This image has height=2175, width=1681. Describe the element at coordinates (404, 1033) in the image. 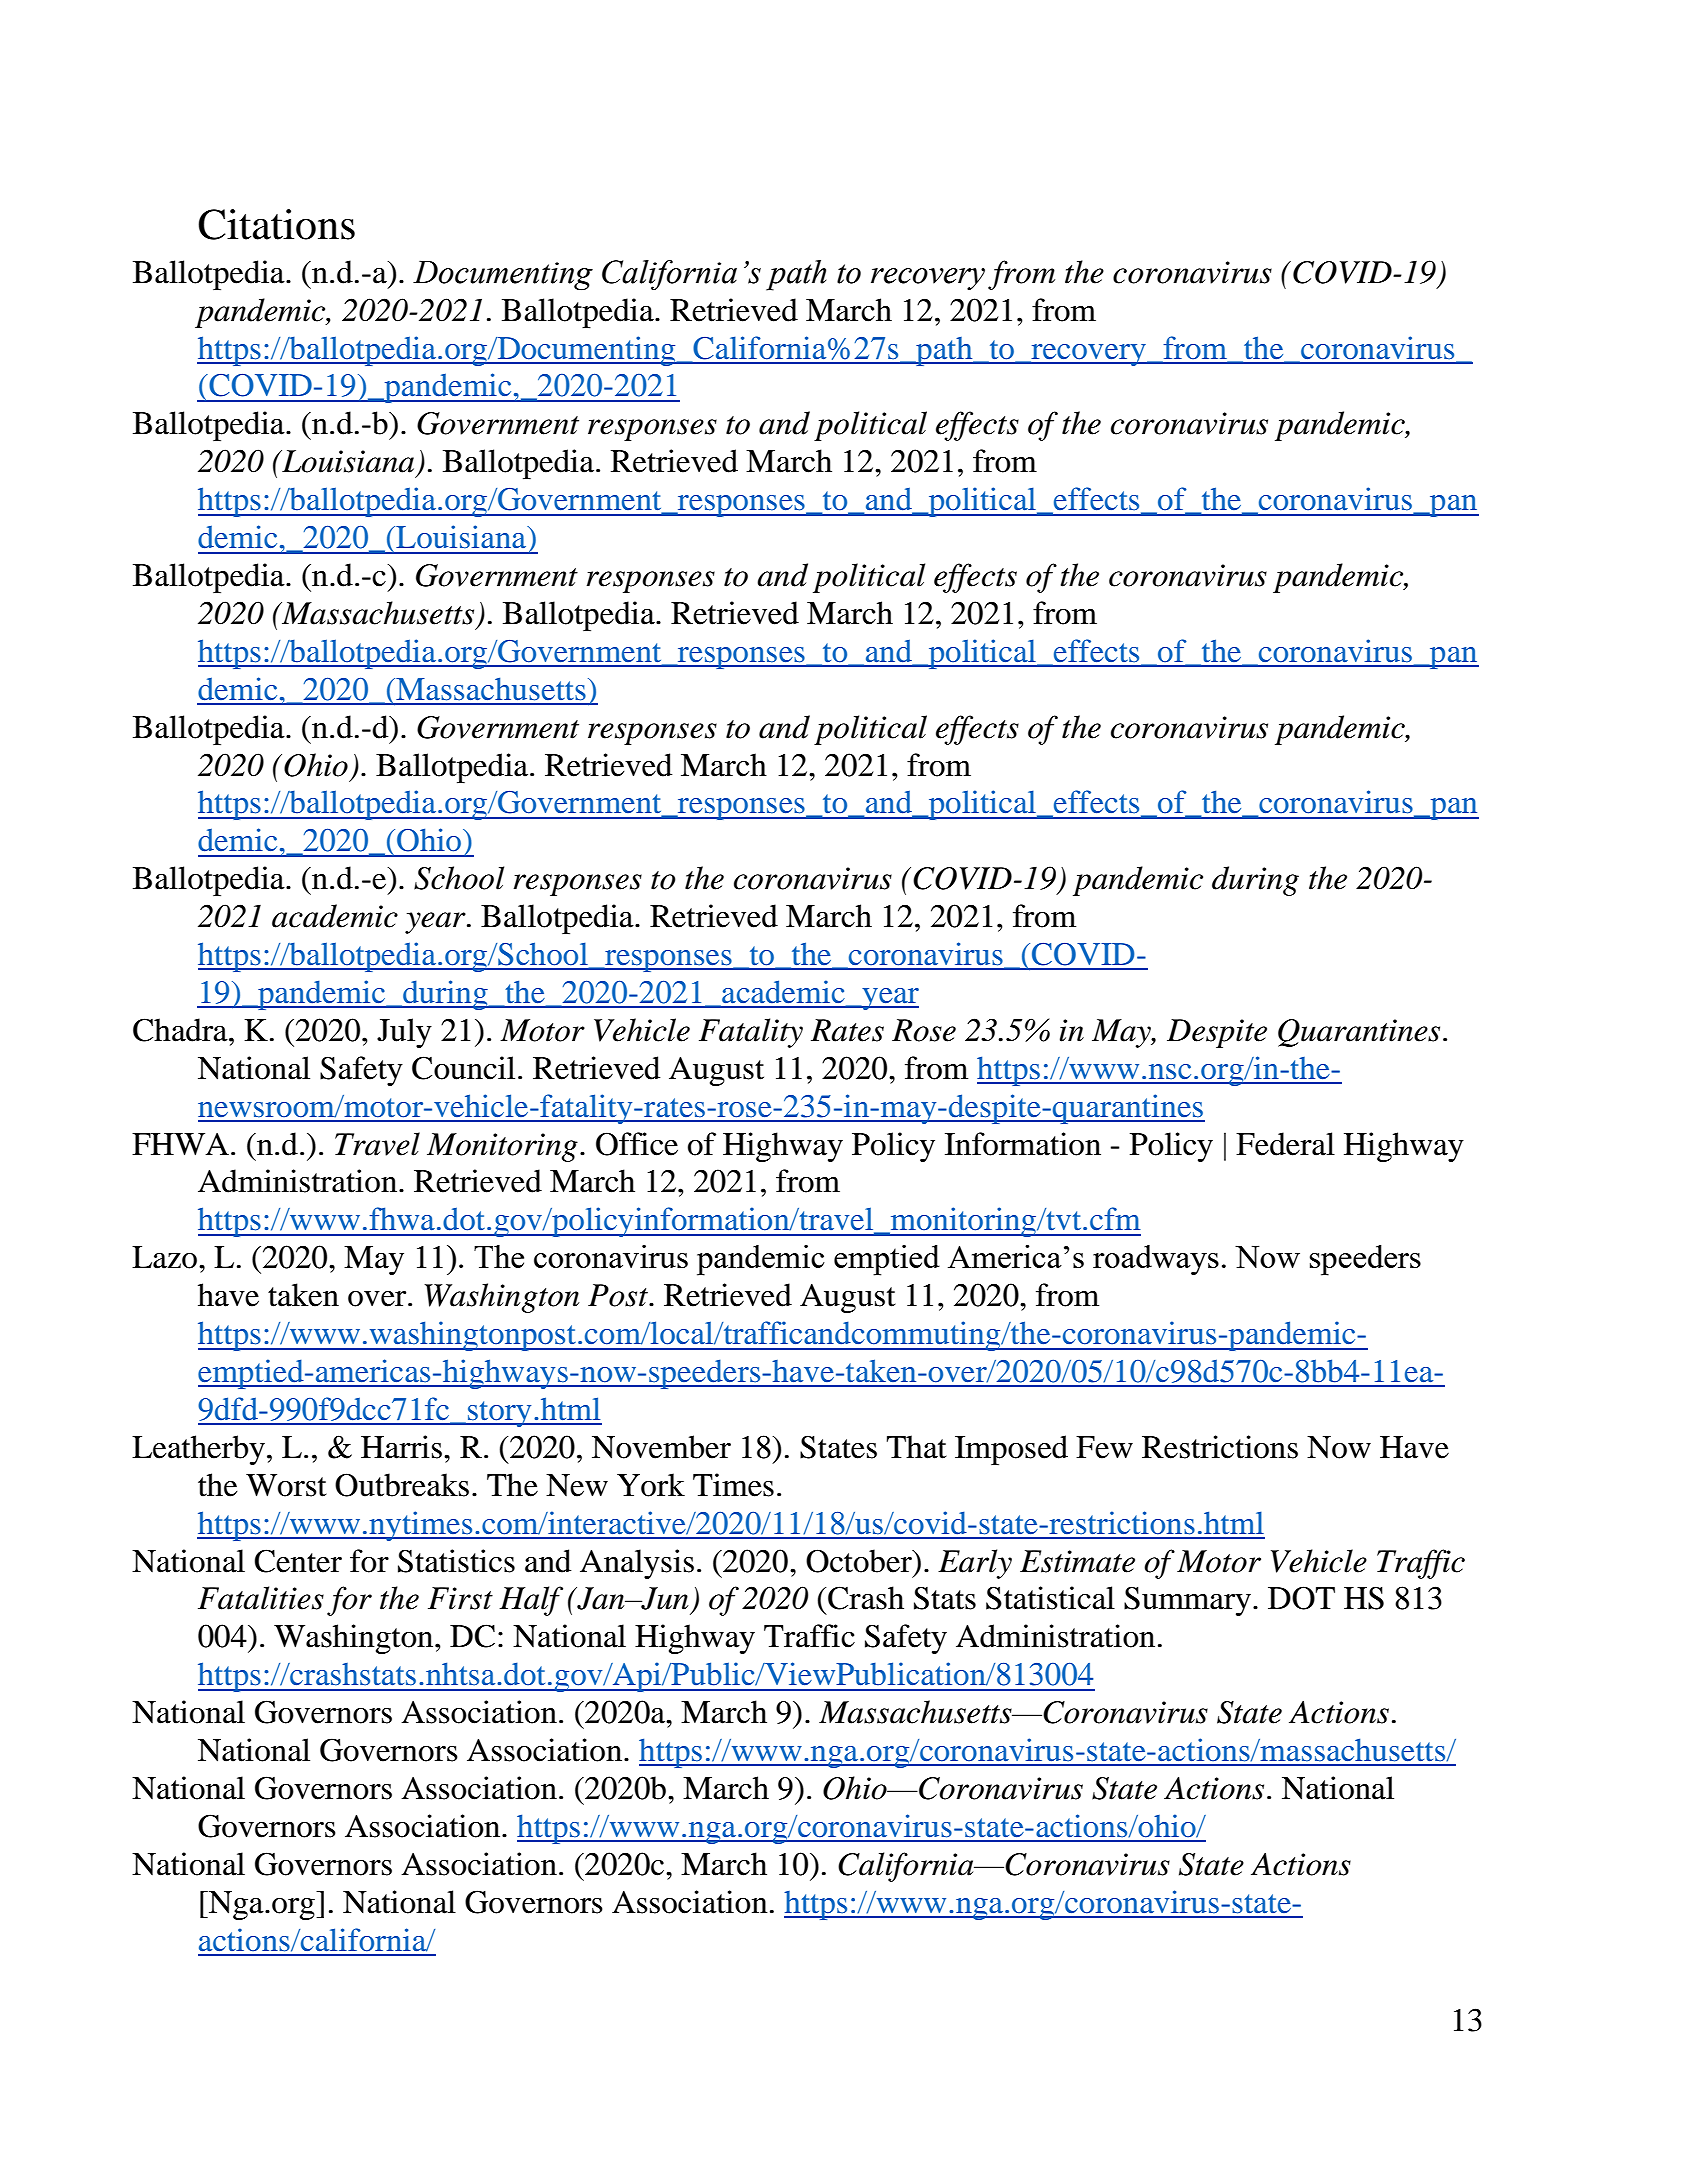

I see `July` at that location.
